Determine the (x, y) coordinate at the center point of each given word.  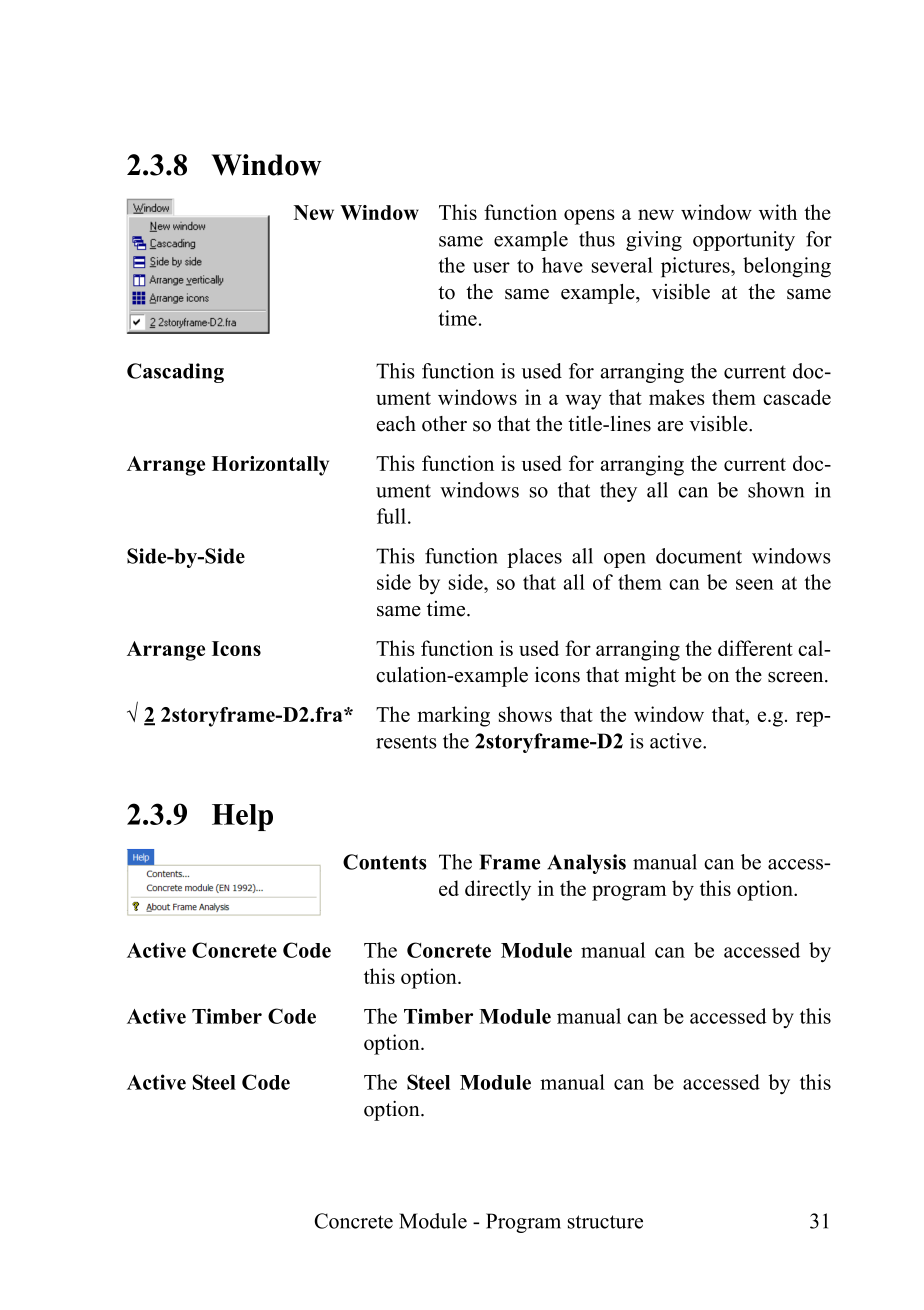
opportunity (744, 241)
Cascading (175, 373)
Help (242, 817)
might (650, 677)
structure (605, 1222)
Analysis (586, 864)
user (491, 267)
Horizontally (270, 466)
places (534, 558)
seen (755, 584)
